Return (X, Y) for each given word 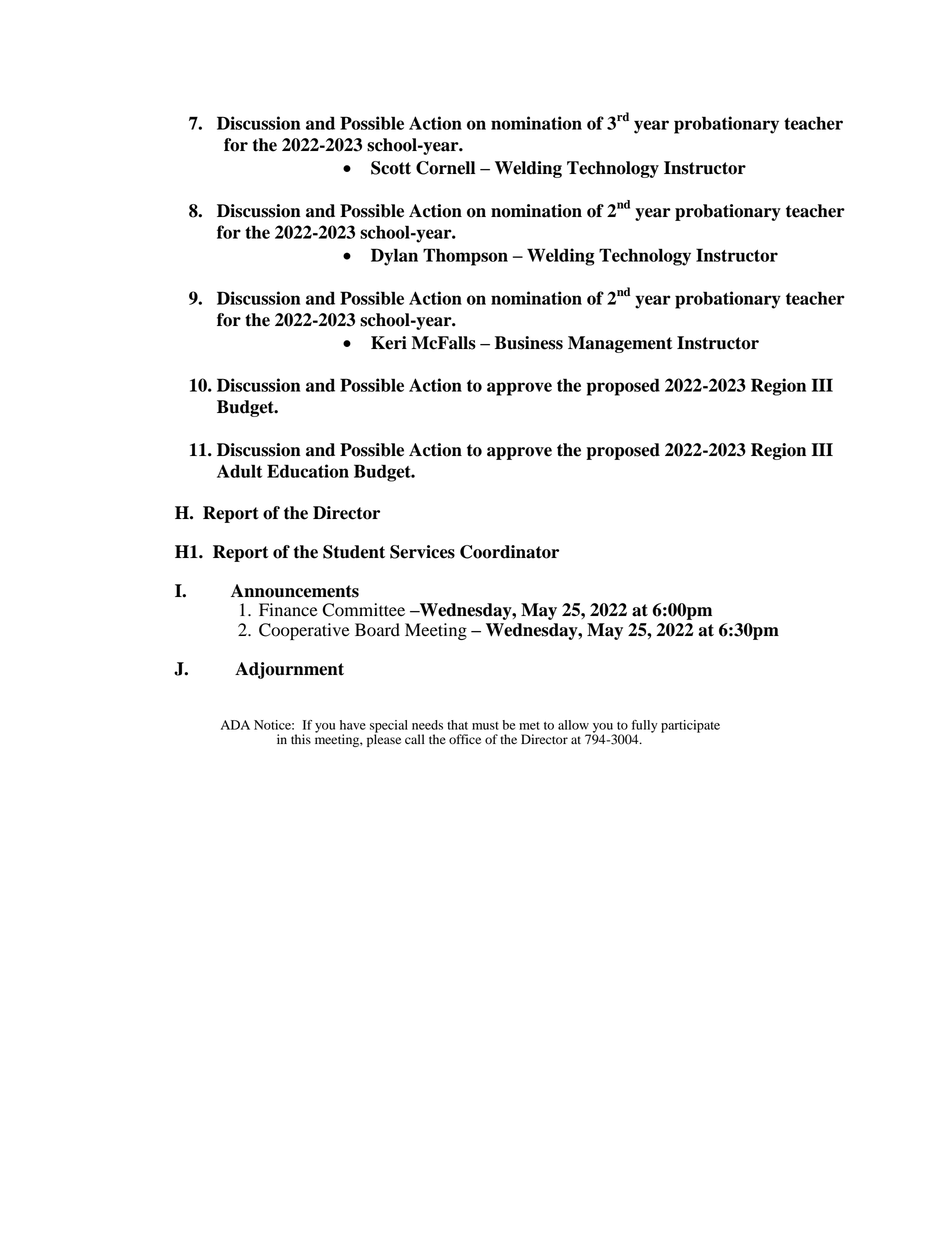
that (457, 725)
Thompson (465, 257)
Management (620, 344)
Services (422, 552)
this (301, 739)
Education (308, 471)
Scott (391, 168)
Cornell (445, 168)
